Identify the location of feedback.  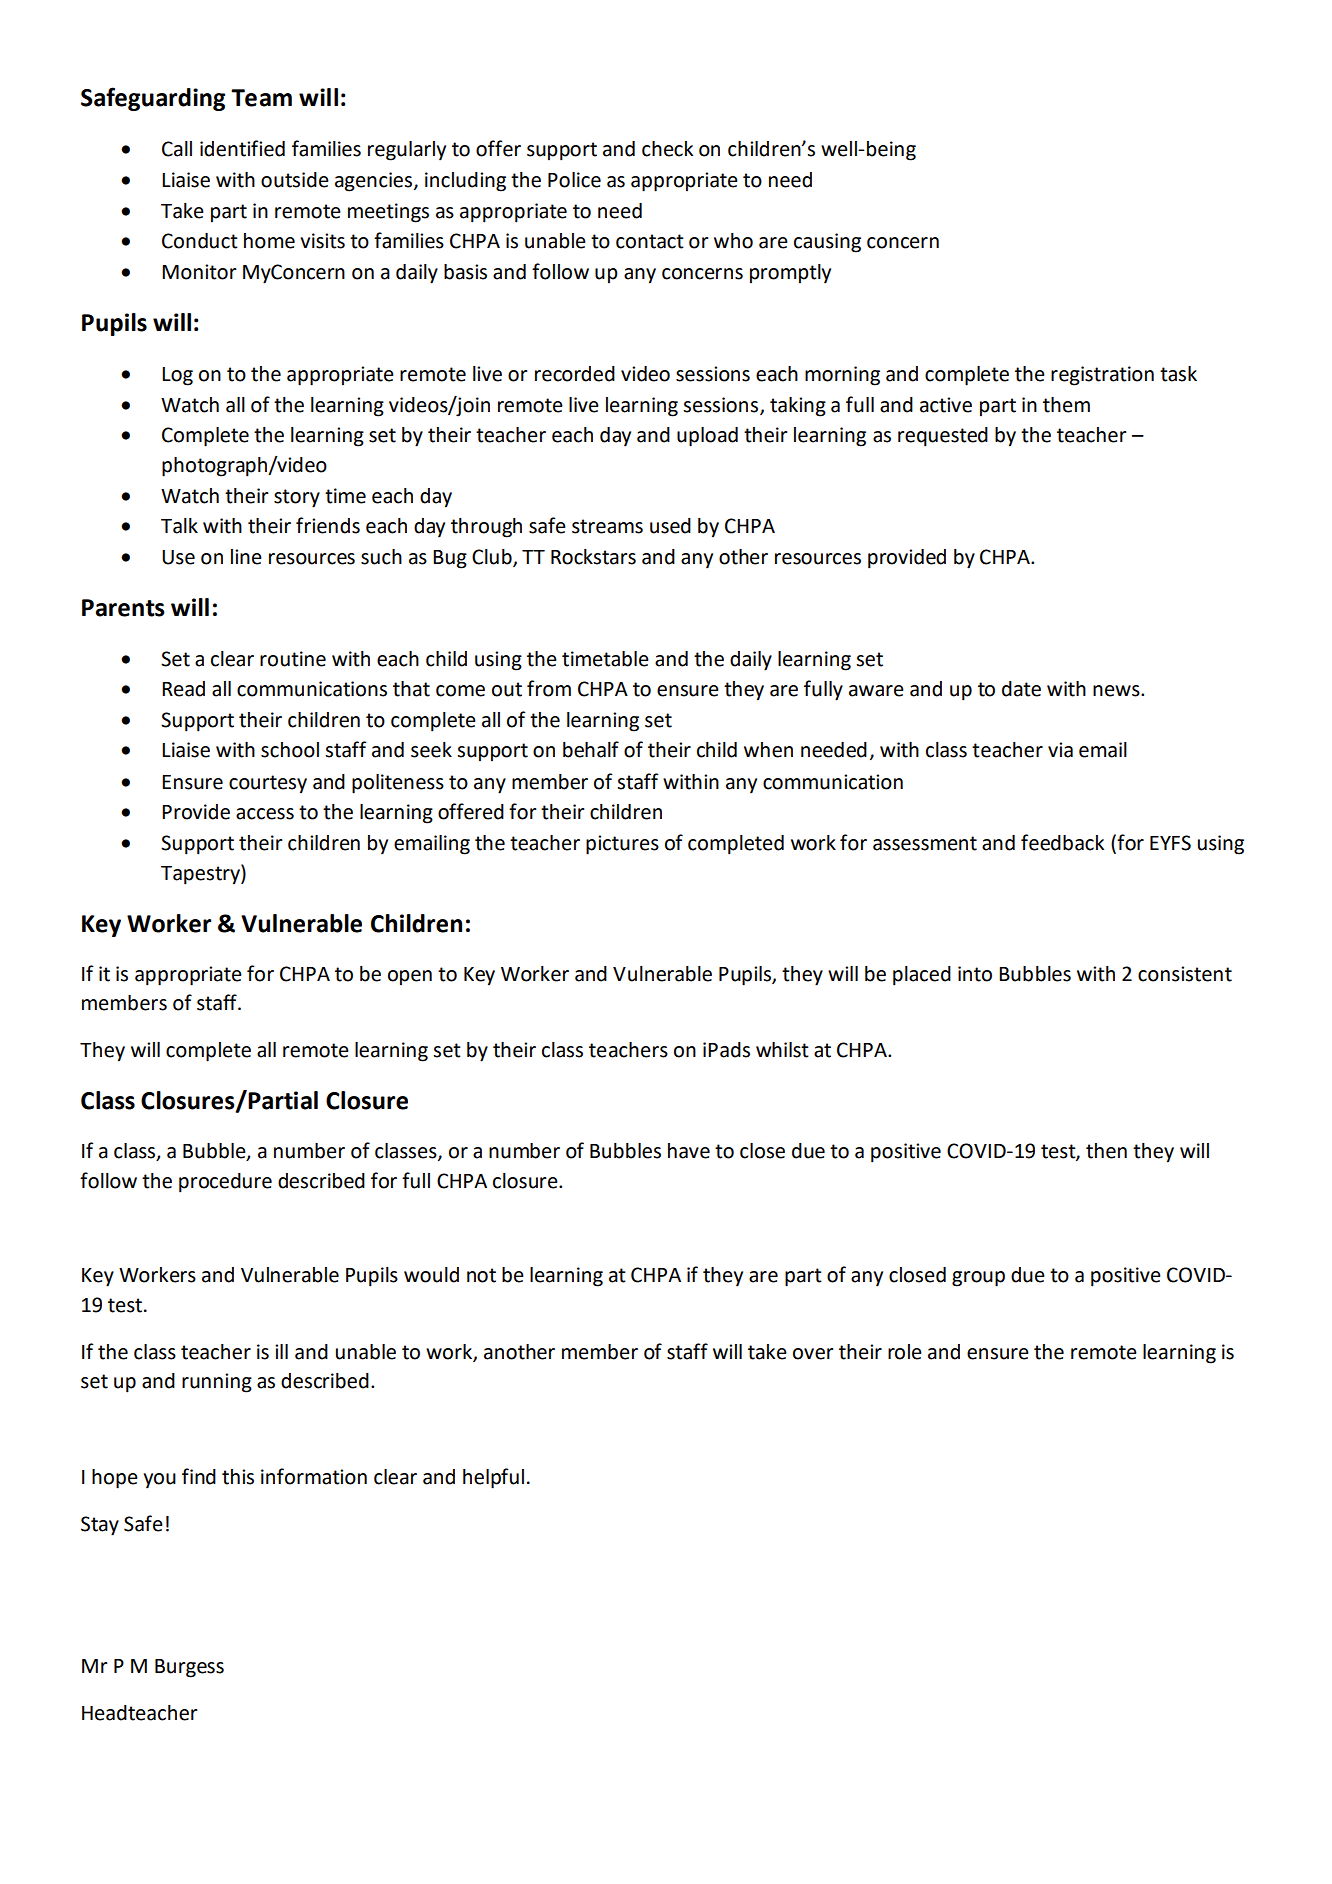
(1062, 842).
